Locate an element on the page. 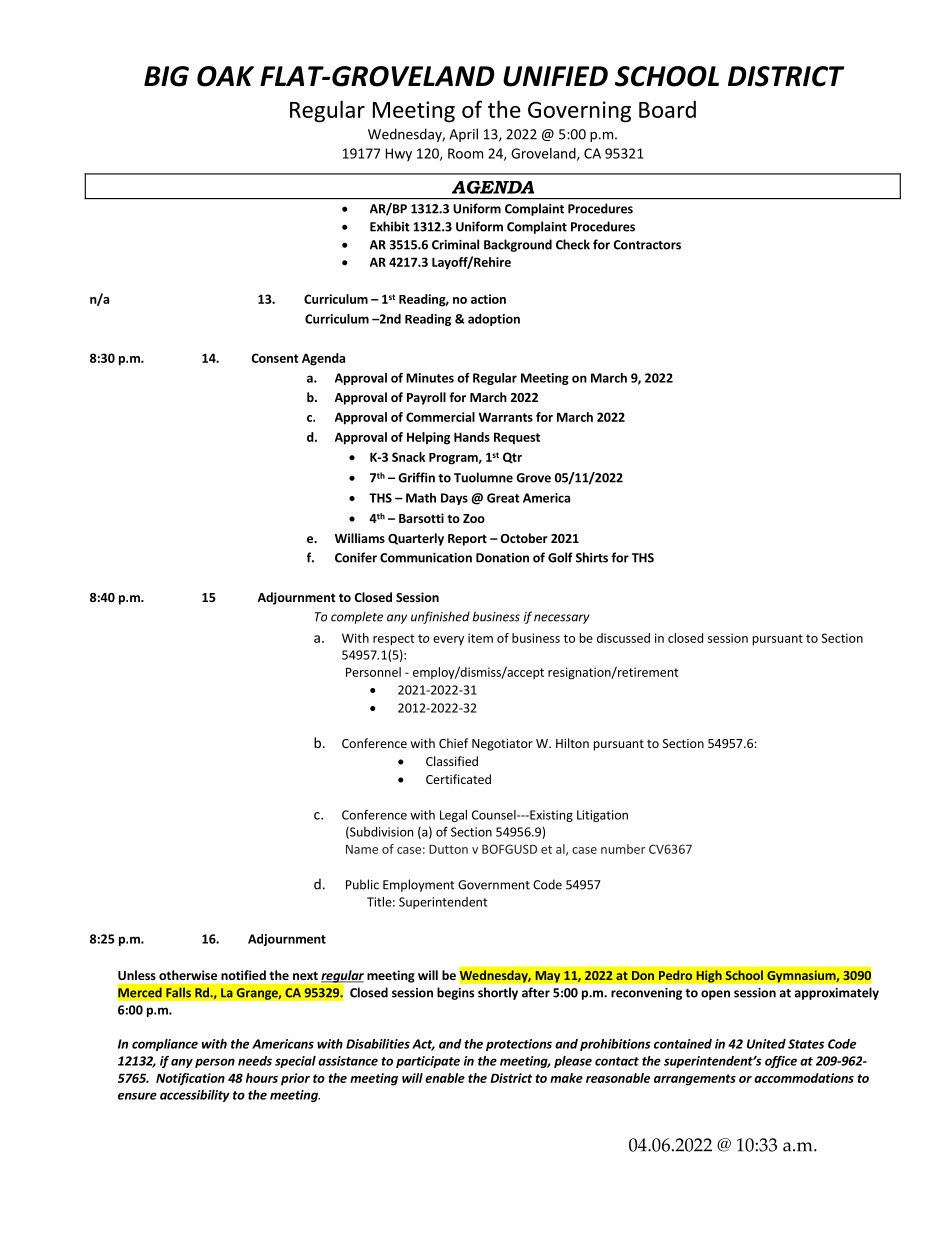 This image has width=952, height=1233. discussed is located at coordinates (623, 638).
